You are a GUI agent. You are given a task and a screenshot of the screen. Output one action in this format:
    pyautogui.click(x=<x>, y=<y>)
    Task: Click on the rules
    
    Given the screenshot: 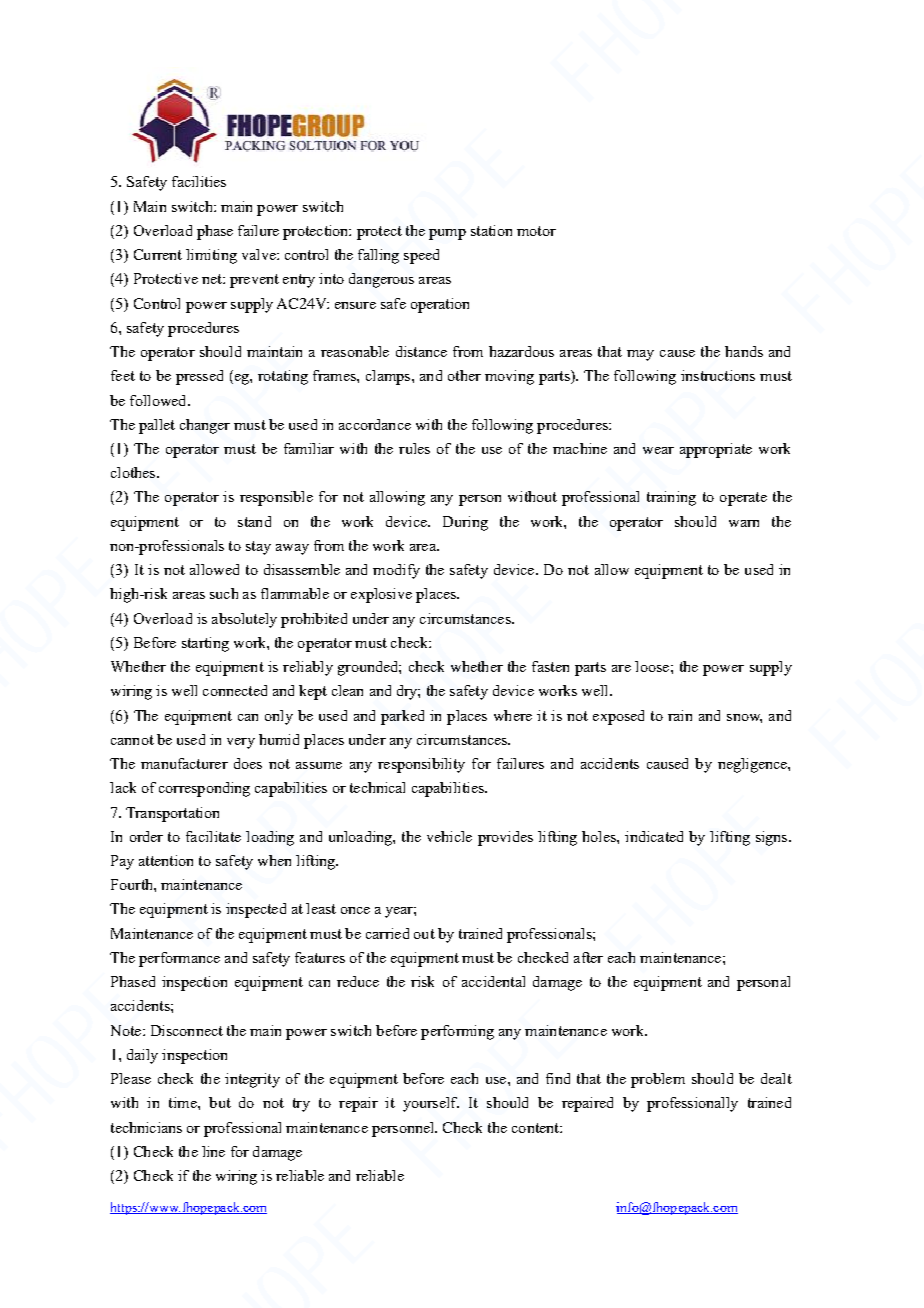 What is the action you would take?
    pyautogui.click(x=414, y=448)
